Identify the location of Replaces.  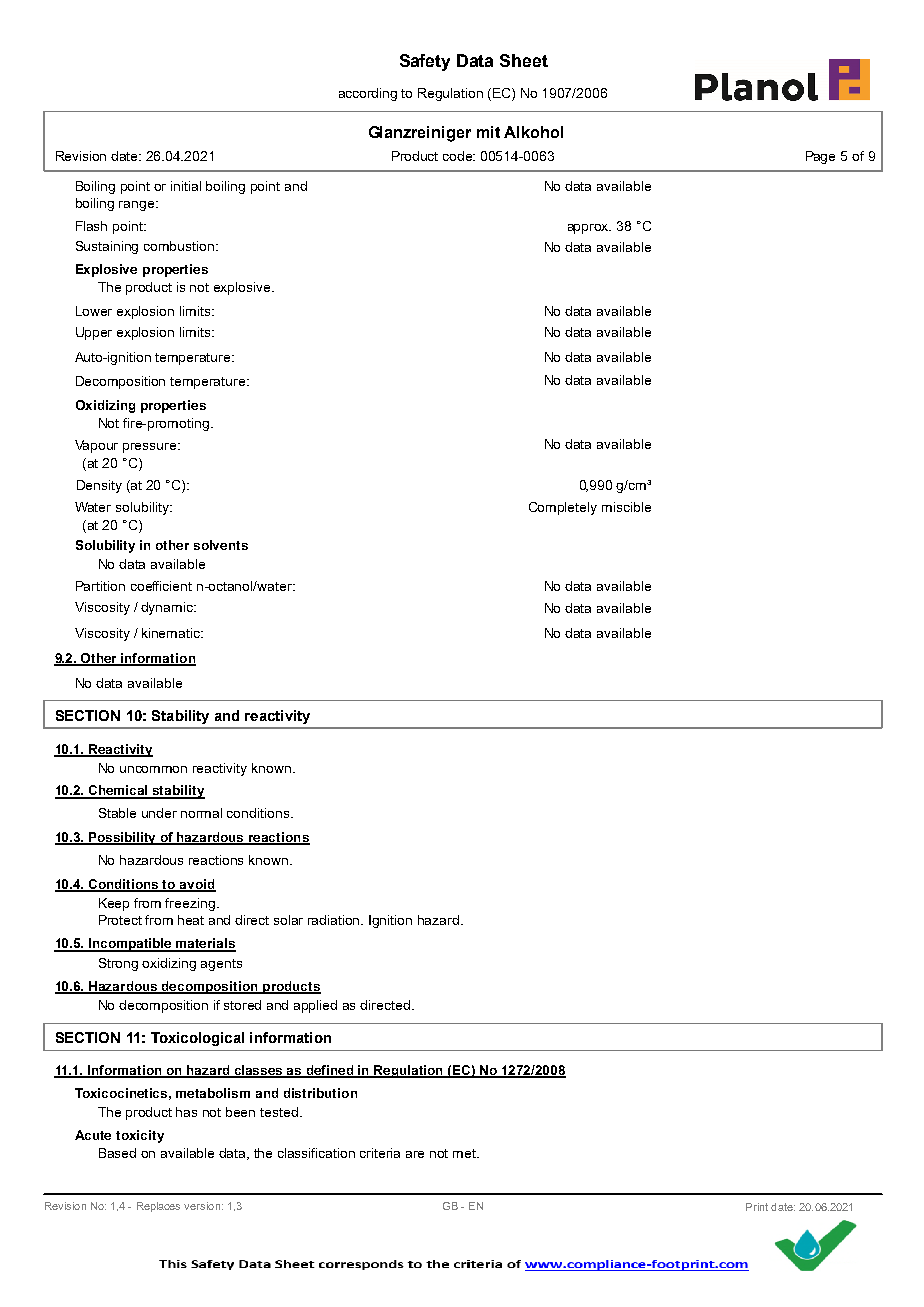
(158, 1207).
